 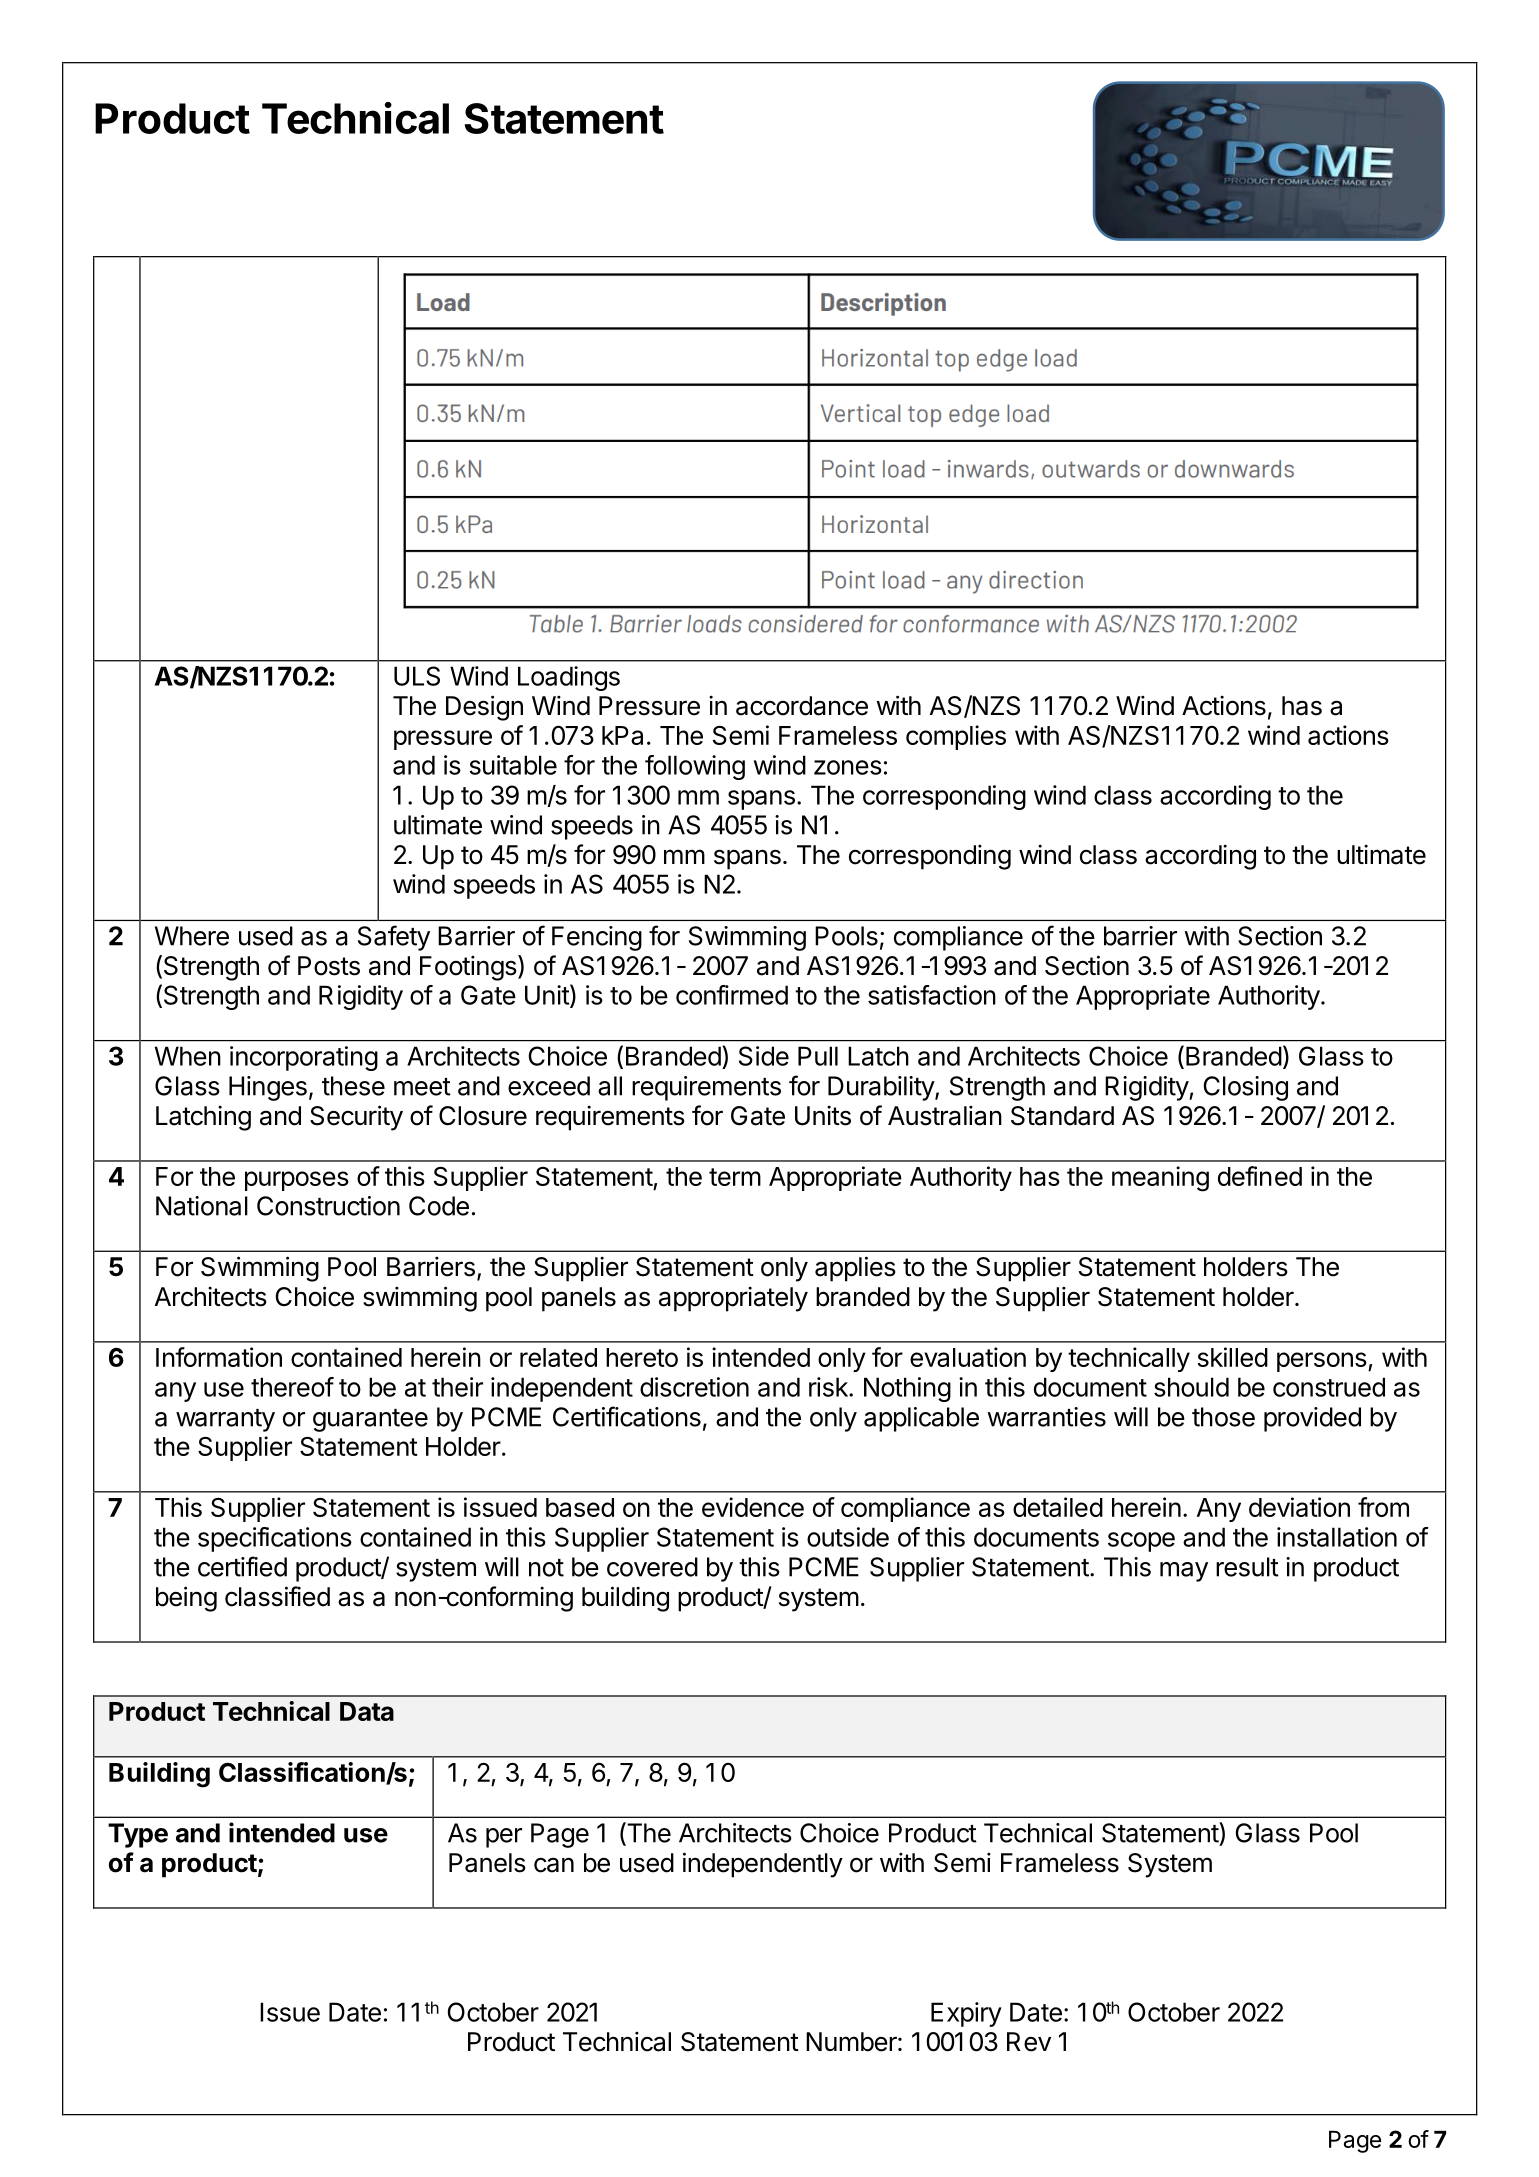 What do you see at coordinates (1260, 1176) in the screenshot?
I see `defined` at bounding box center [1260, 1176].
